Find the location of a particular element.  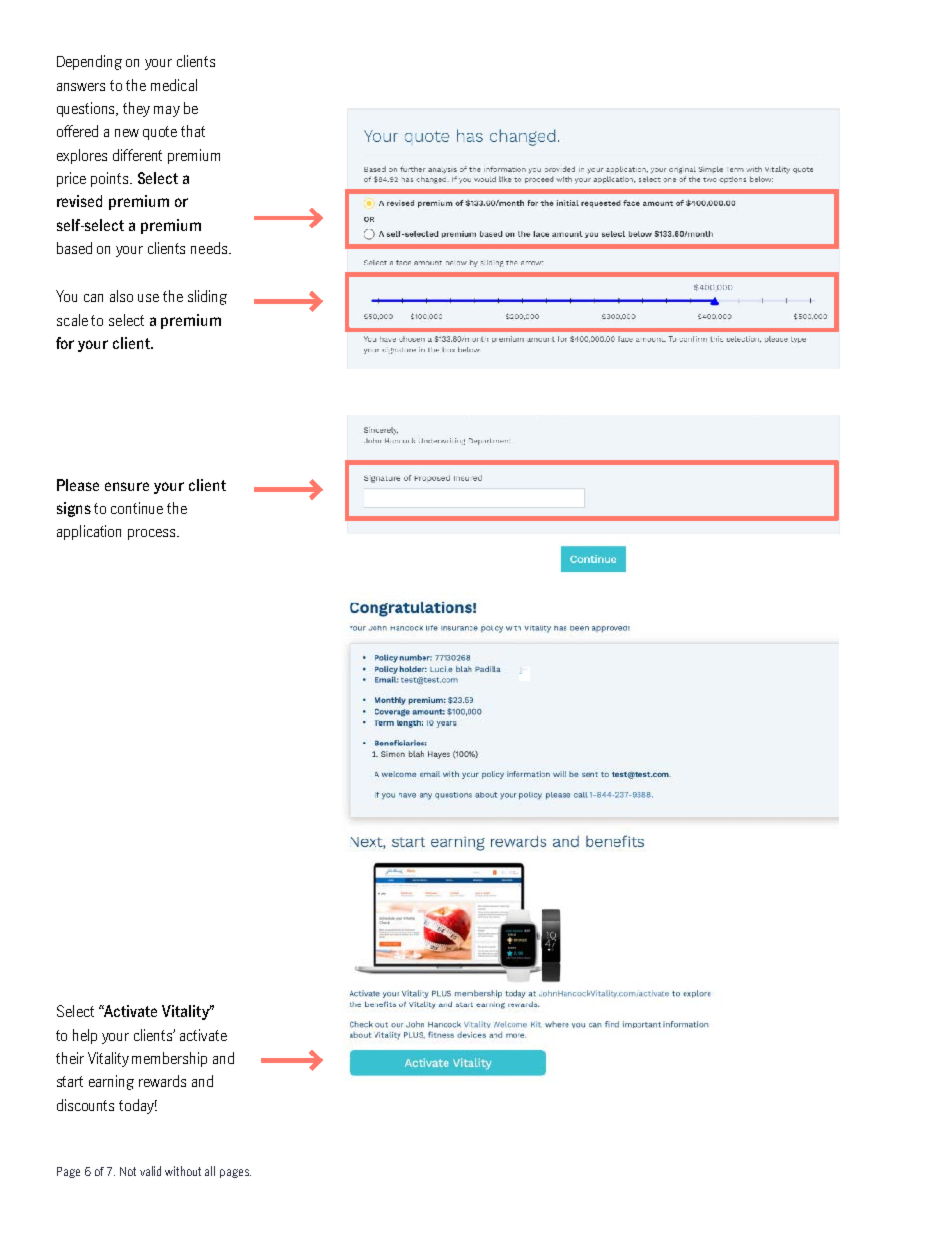

answers is located at coordinates (81, 87).
